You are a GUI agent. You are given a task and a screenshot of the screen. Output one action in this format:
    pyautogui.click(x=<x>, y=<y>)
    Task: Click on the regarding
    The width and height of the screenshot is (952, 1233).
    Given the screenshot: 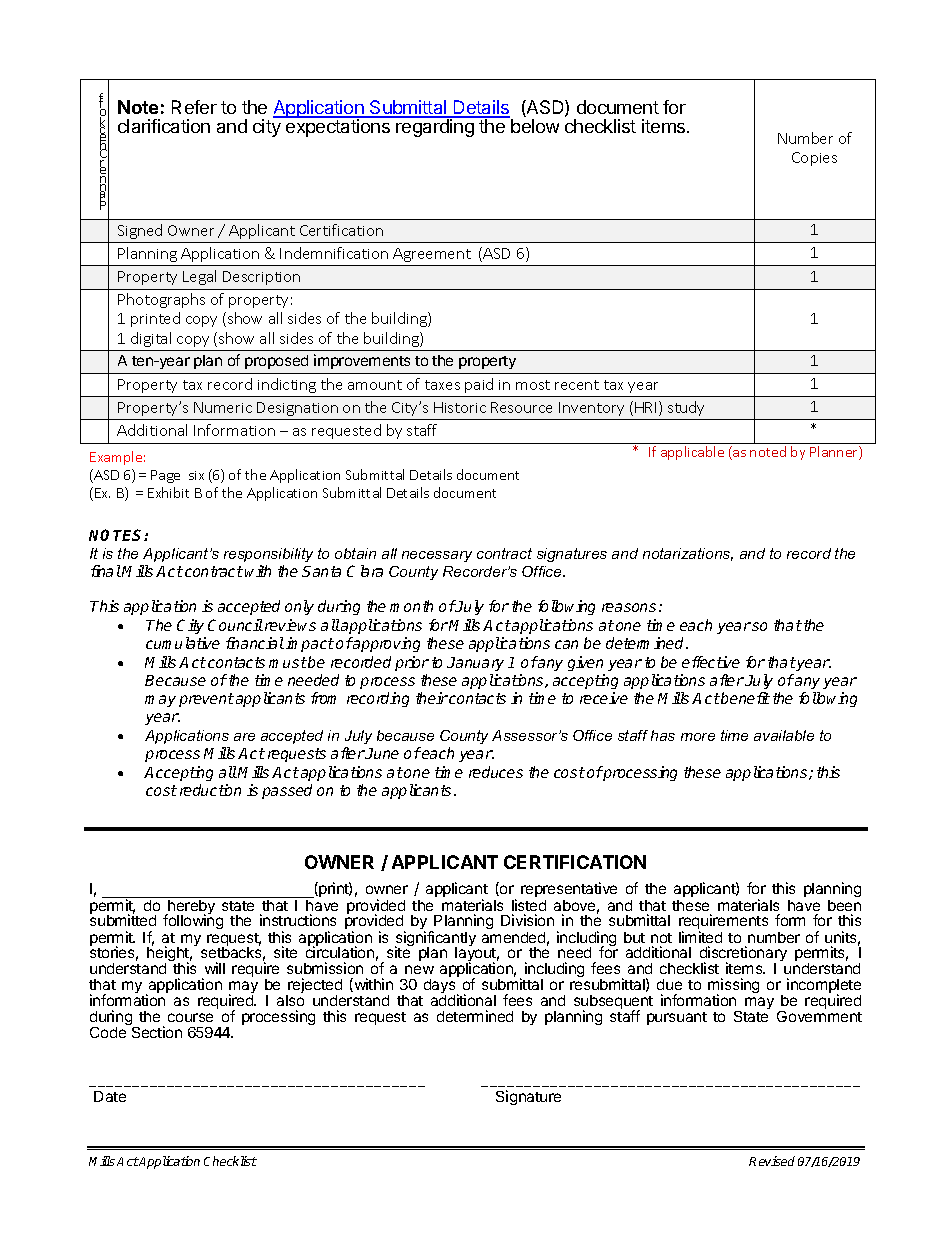 What is the action you would take?
    pyautogui.click(x=435, y=127)
